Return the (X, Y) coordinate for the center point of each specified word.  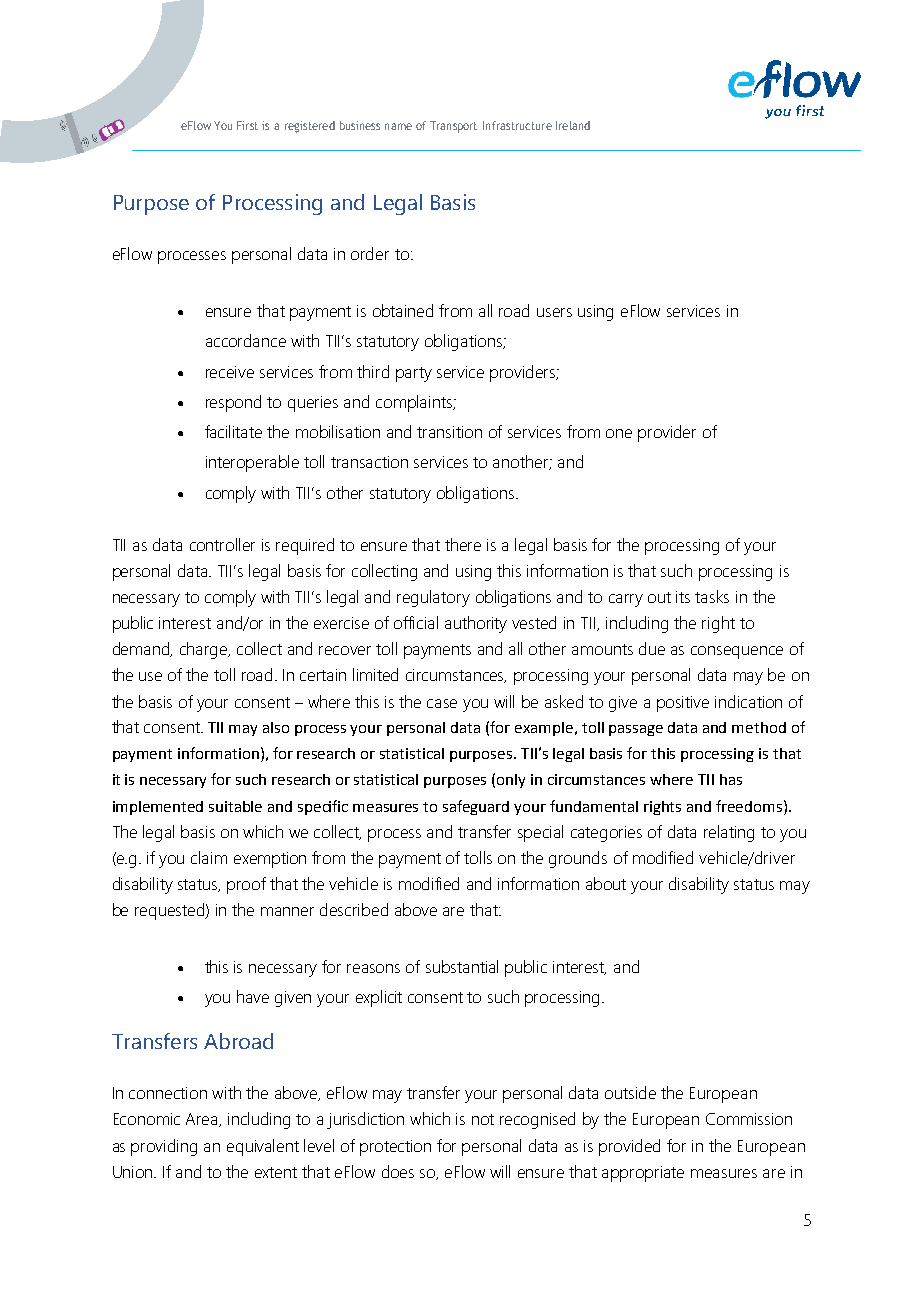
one (619, 433)
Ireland (573, 125)
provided (629, 1147)
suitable (235, 806)
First (247, 125)
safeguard (476, 807)
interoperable (252, 463)
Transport (453, 127)
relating (729, 833)
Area (203, 1120)
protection (395, 1148)
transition (449, 432)
